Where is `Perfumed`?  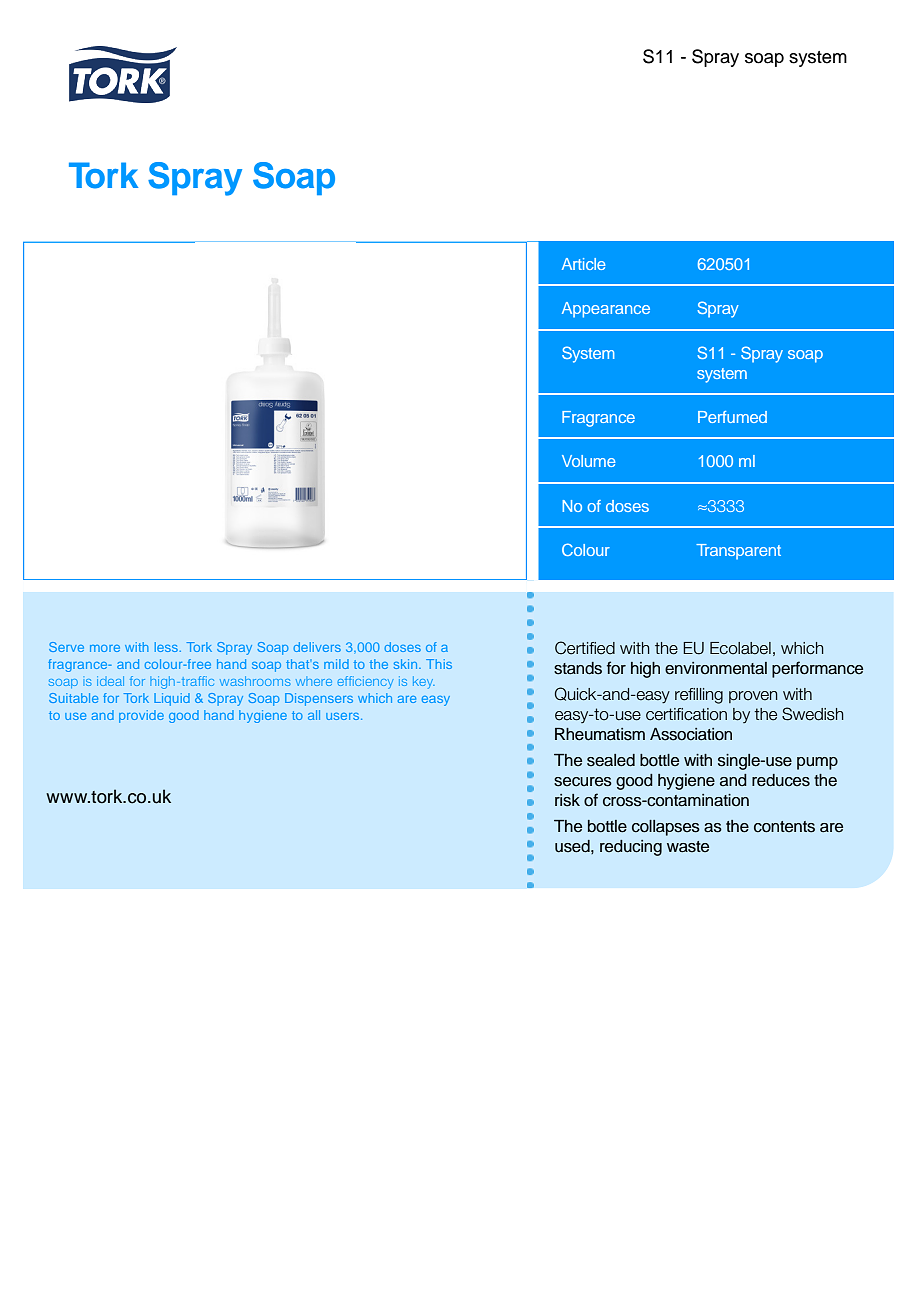
Perfumed is located at coordinates (732, 417).
